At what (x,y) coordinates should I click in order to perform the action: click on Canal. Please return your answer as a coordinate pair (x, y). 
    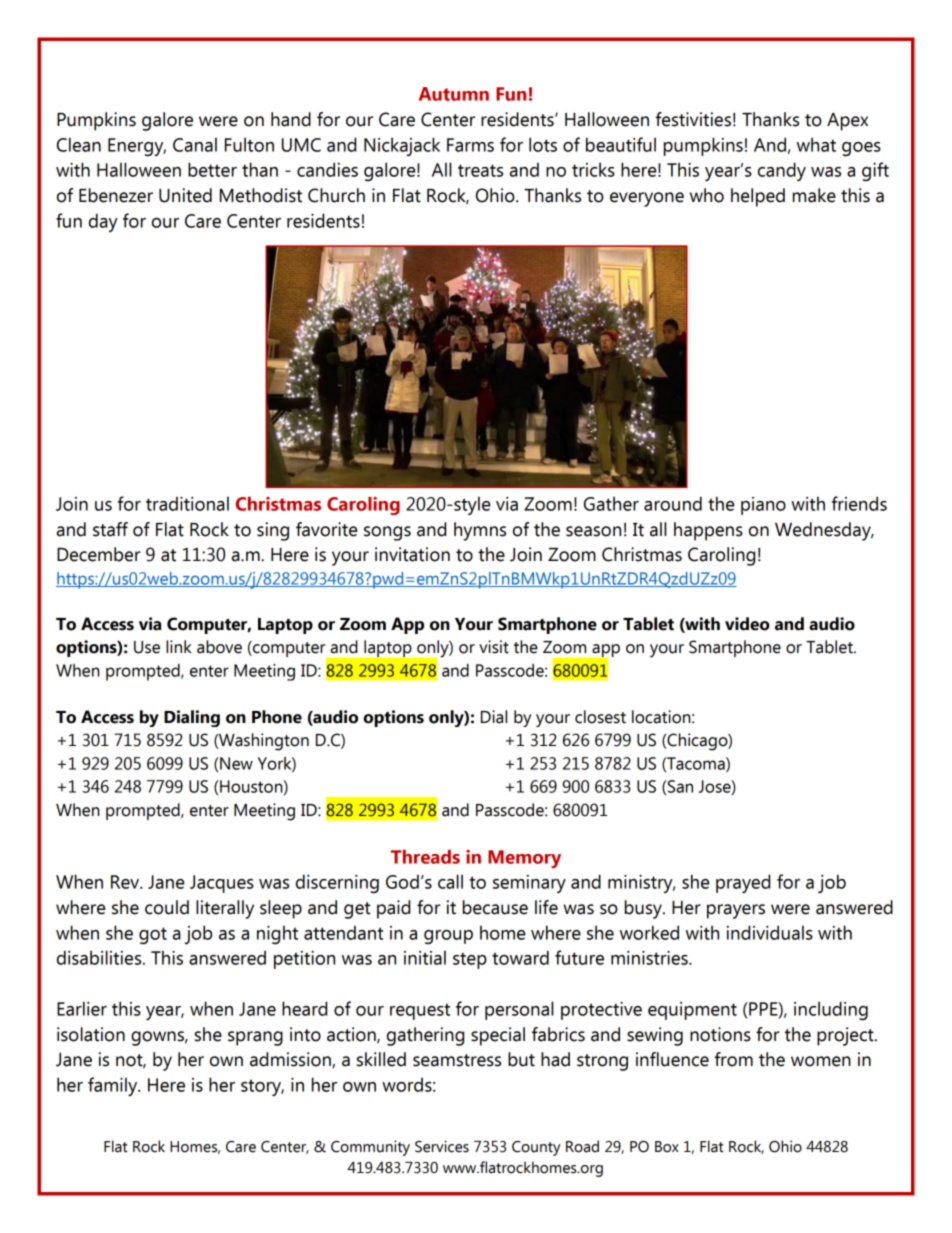
    Looking at the image, I should click on (195, 144).
